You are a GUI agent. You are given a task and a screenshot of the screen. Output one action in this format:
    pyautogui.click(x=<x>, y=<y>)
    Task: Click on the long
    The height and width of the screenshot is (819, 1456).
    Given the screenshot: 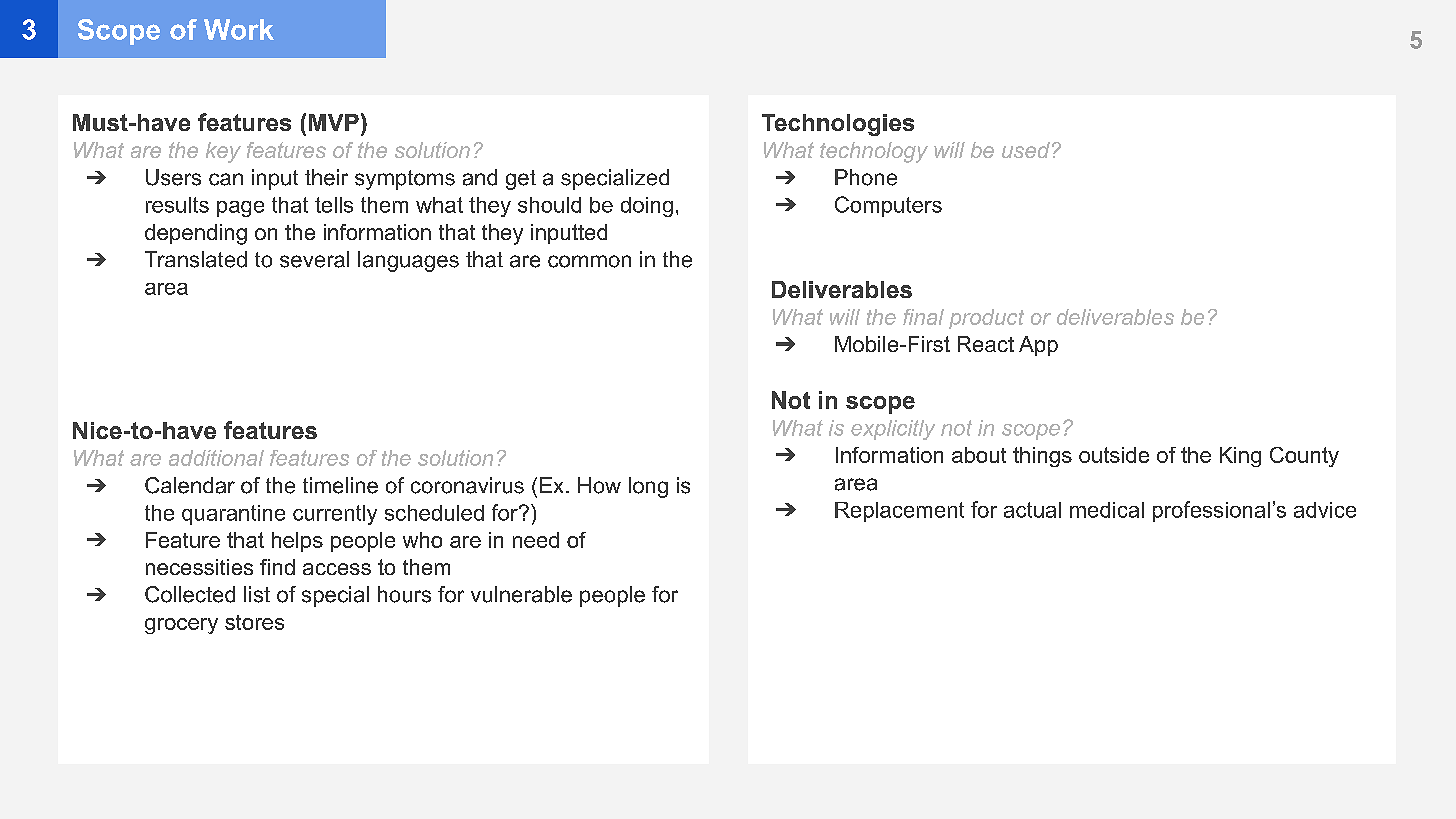 What is the action you would take?
    pyautogui.click(x=648, y=487)
